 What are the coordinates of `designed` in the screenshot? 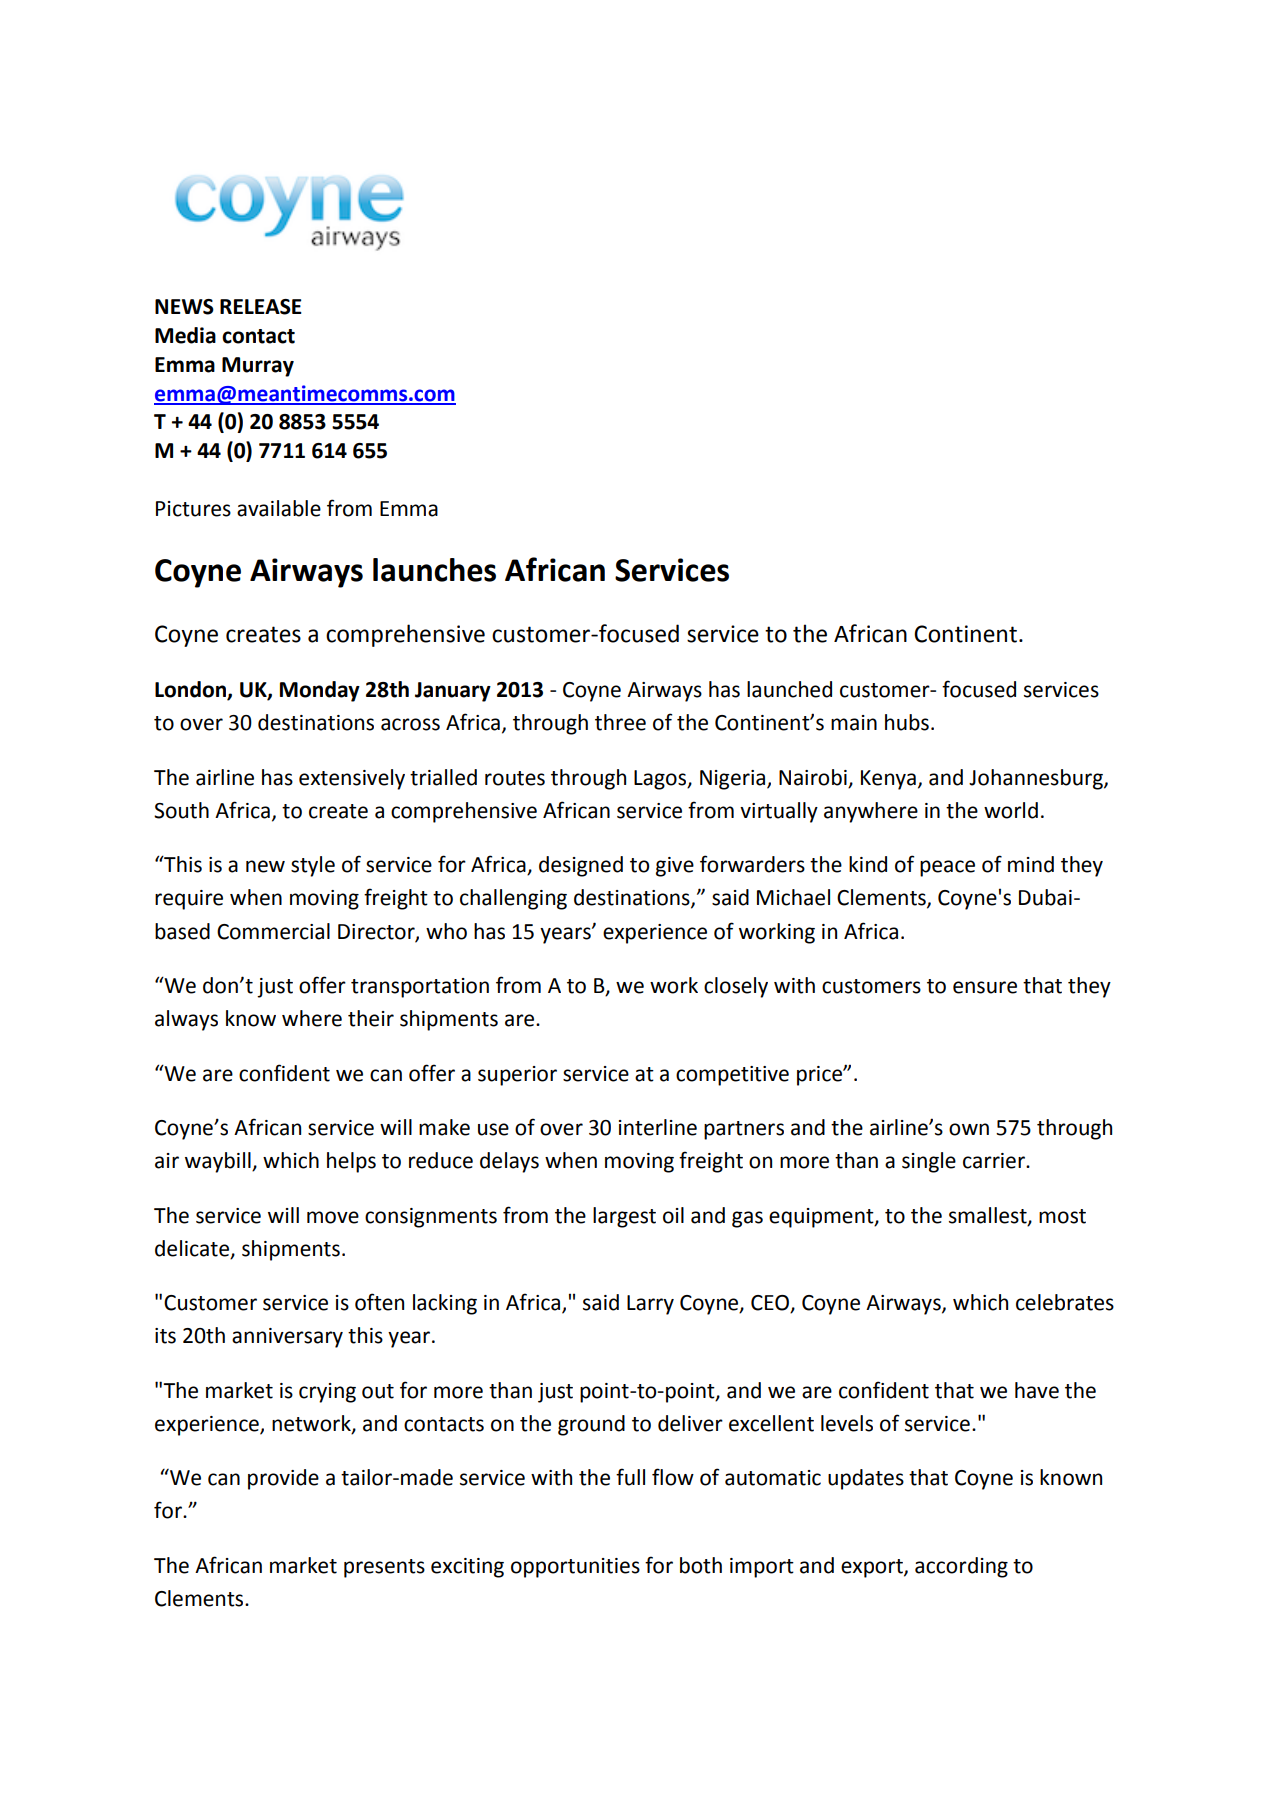 It's located at (581, 866).
